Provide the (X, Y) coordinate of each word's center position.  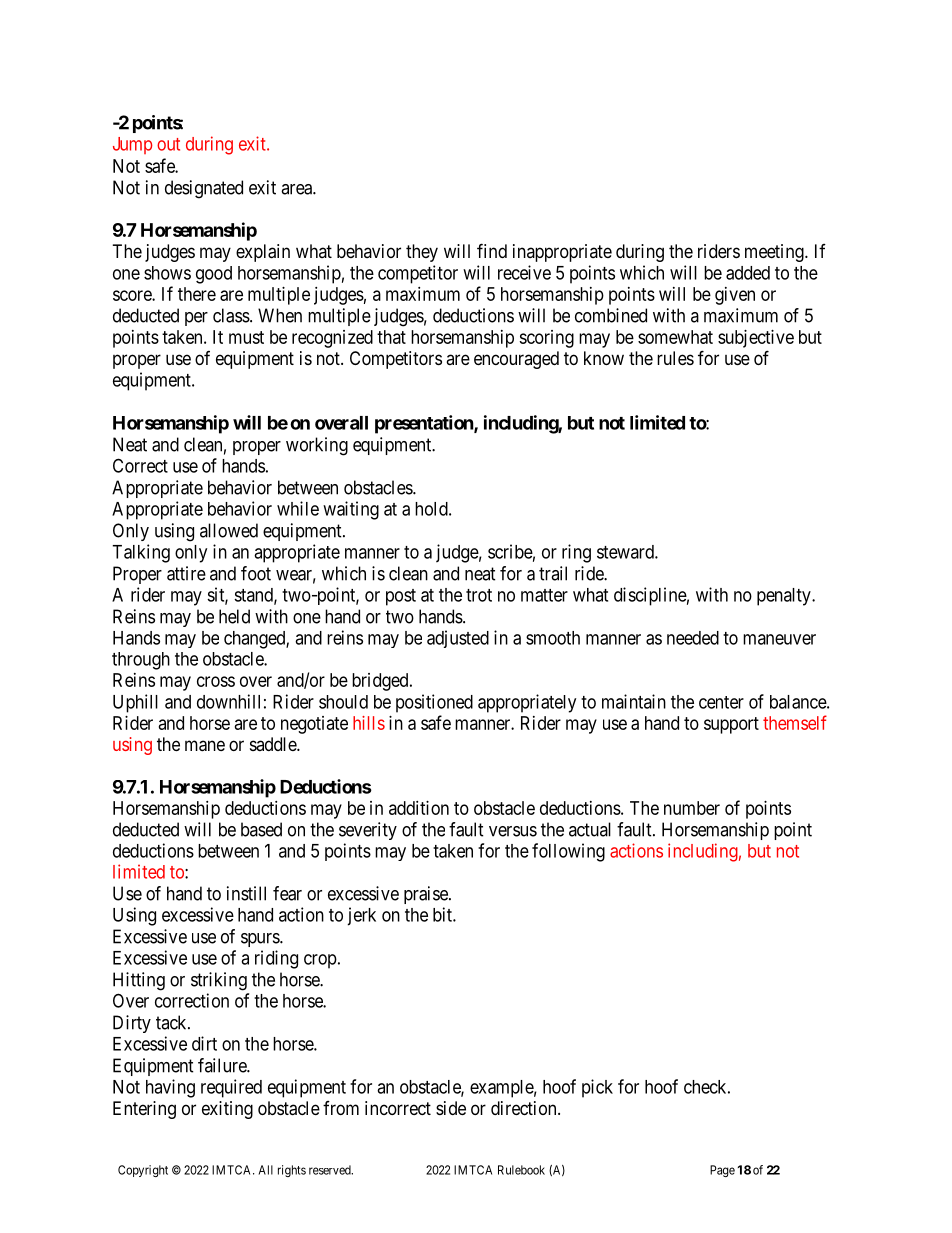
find (492, 250)
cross (216, 681)
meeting (775, 253)
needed (693, 638)
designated (204, 189)
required (231, 1088)
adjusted (458, 639)
